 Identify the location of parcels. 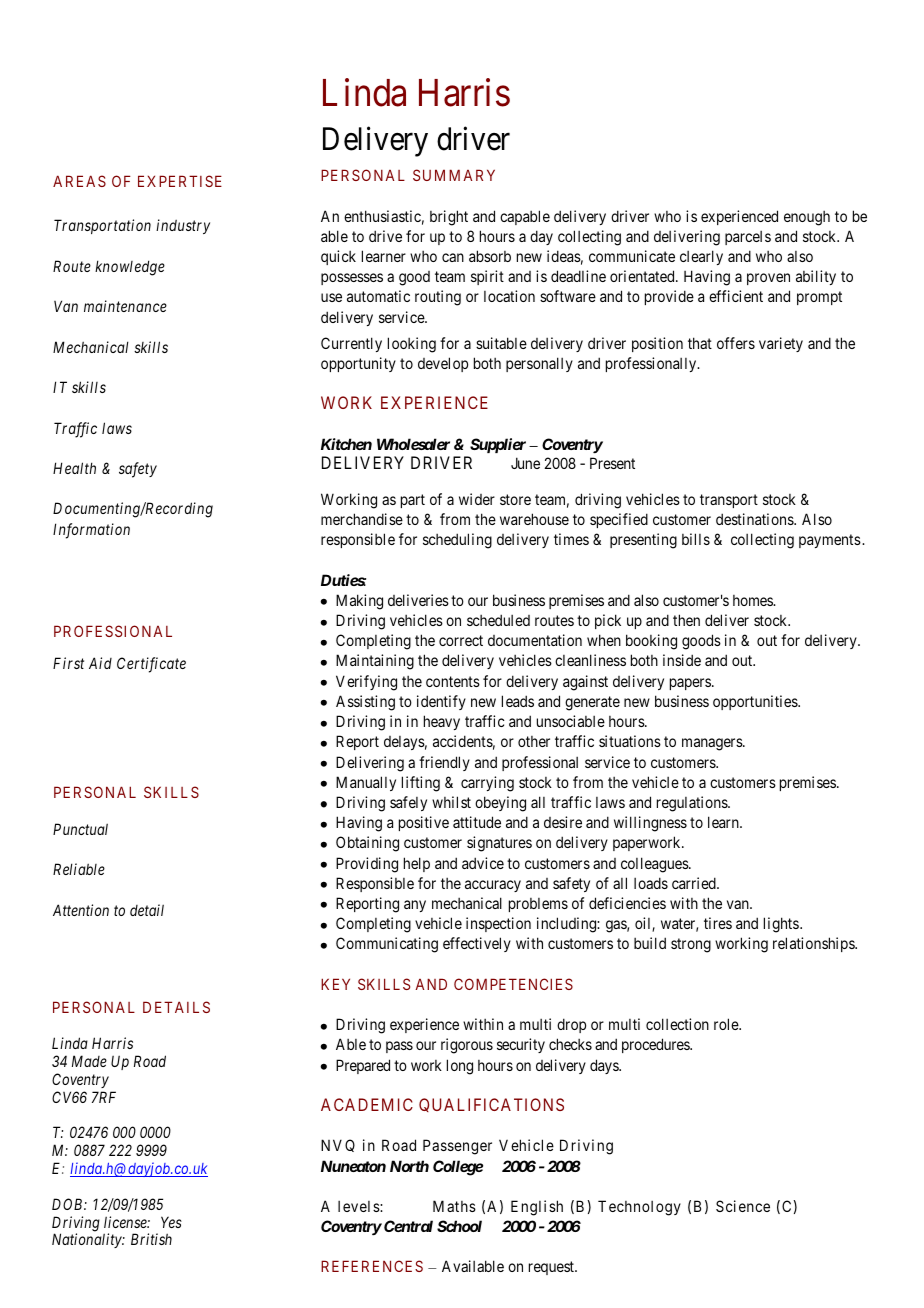
(748, 238).
